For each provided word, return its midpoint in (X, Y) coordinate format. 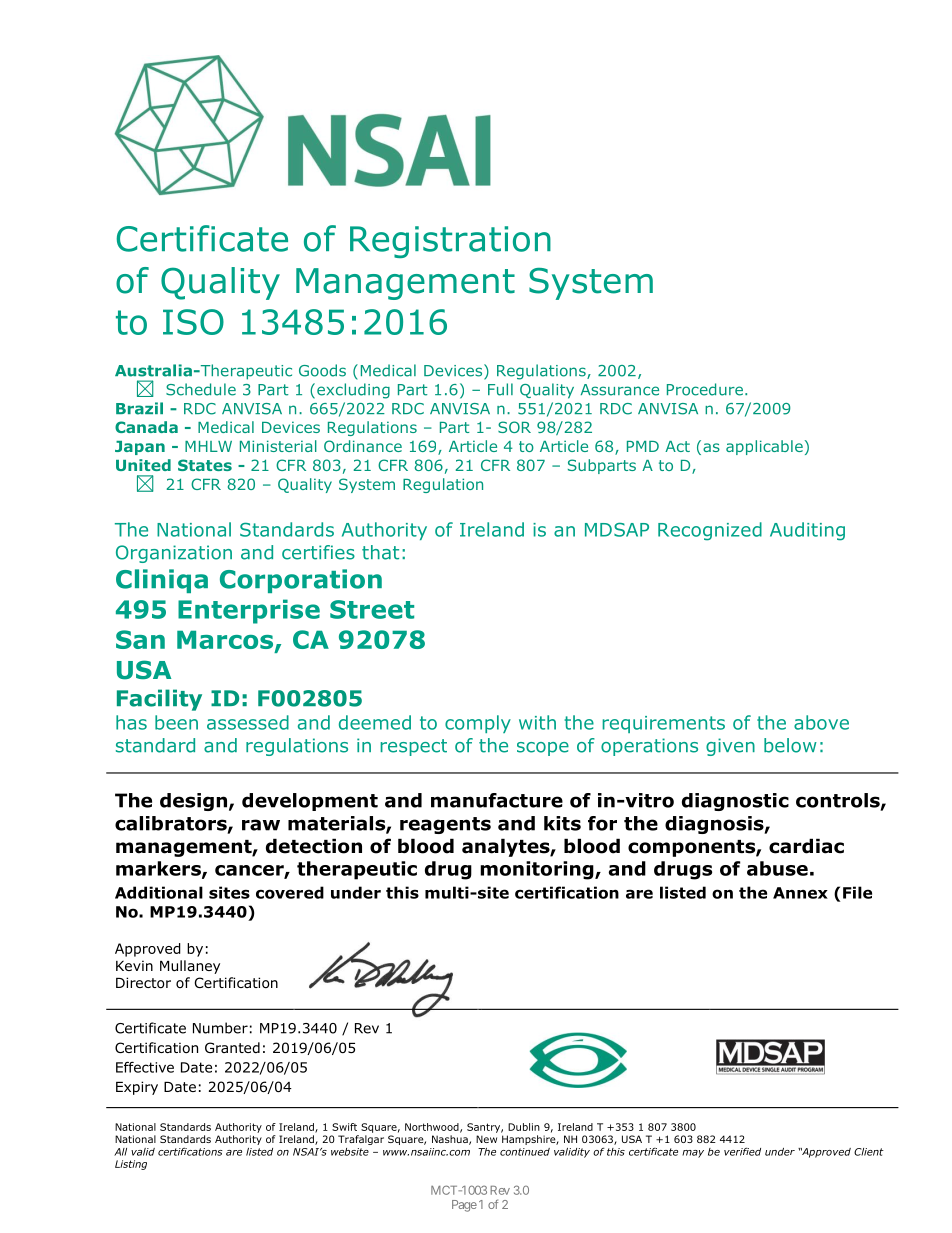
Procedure (705, 389)
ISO (193, 322)
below (790, 745)
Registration (450, 242)
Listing (131, 1165)
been (176, 722)
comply (478, 724)
